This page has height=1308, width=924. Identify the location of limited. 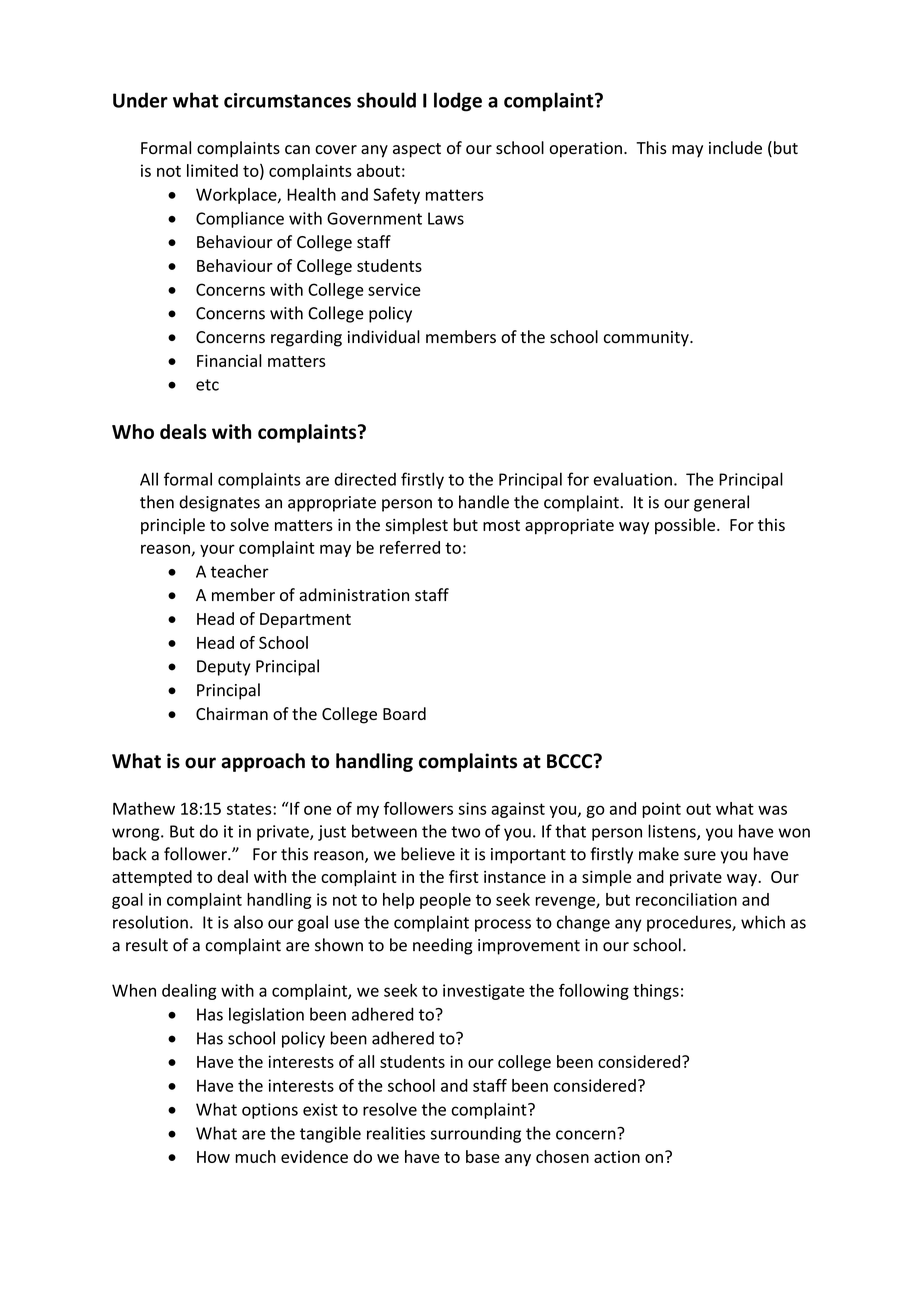
(212, 170).
